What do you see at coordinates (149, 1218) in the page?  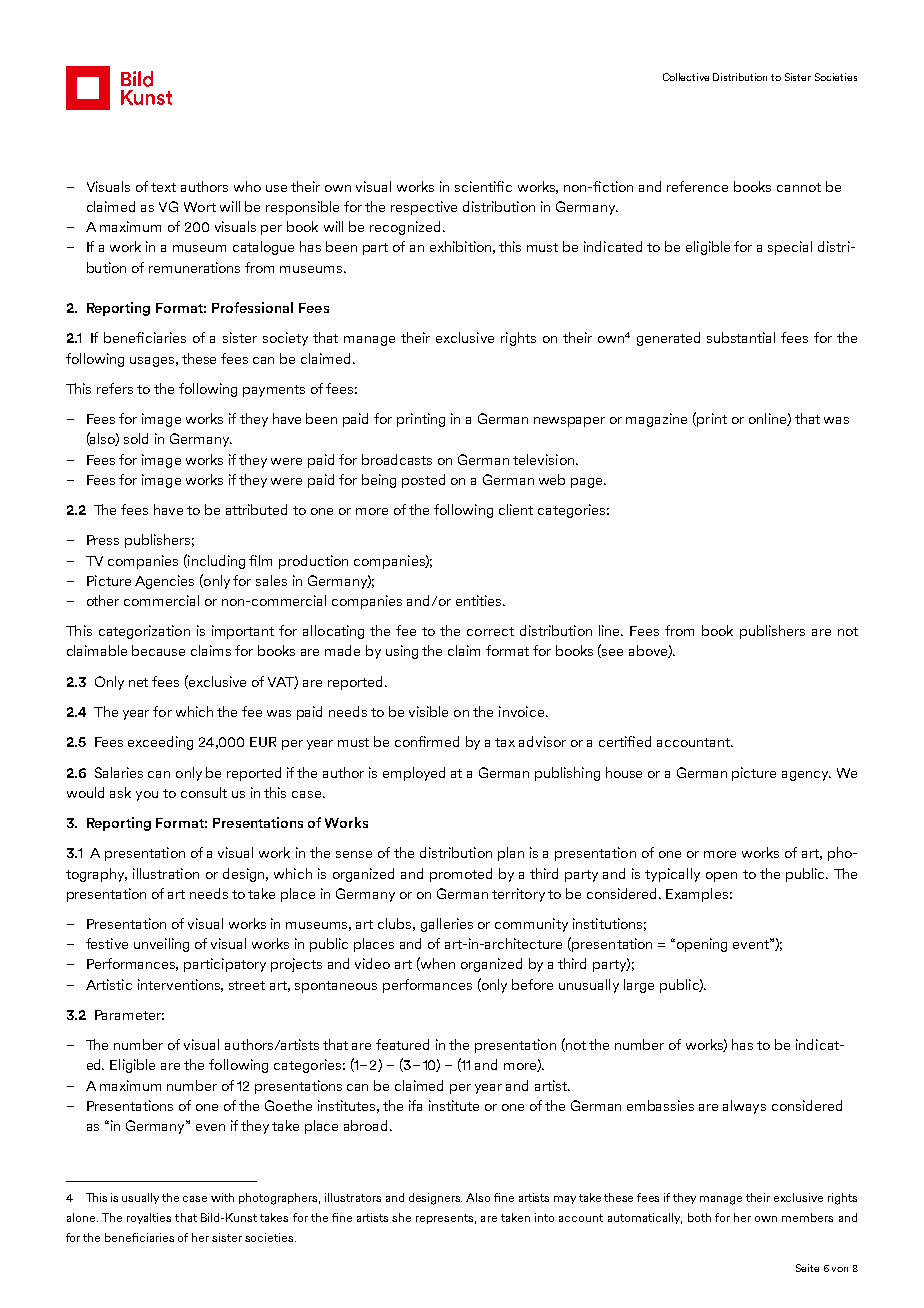 I see `royalties` at bounding box center [149, 1218].
